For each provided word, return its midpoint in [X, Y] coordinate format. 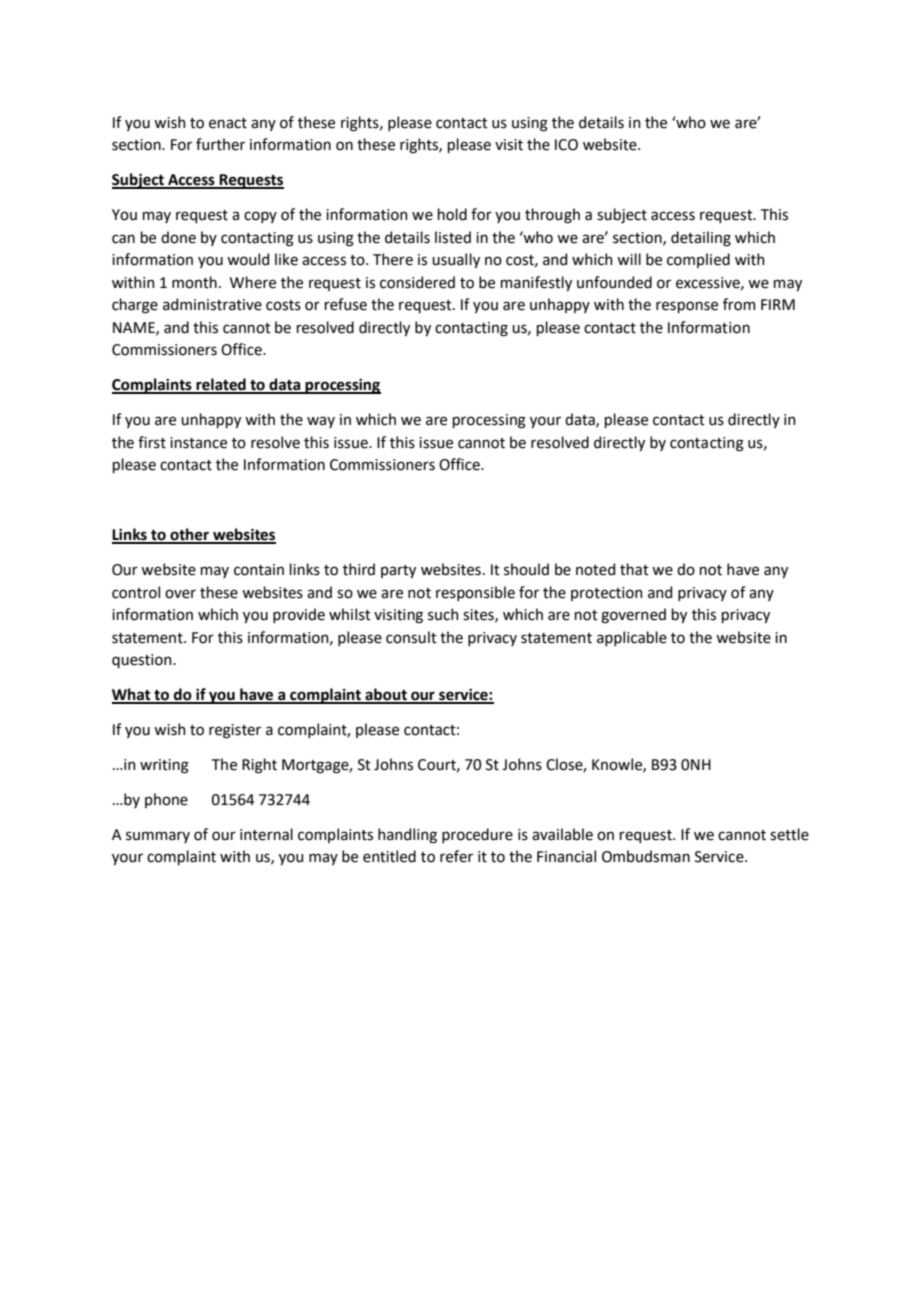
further [220, 144]
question [143, 661]
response [687, 307]
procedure [477, 835]
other [190, 535]
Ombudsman [646, 856]
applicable [632, 638]
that [634, 569]
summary [158, 837]
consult [411, 637]
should [526, 569]
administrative [212, 304]
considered [417, 282]
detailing [701, 239]
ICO [566, 145]
